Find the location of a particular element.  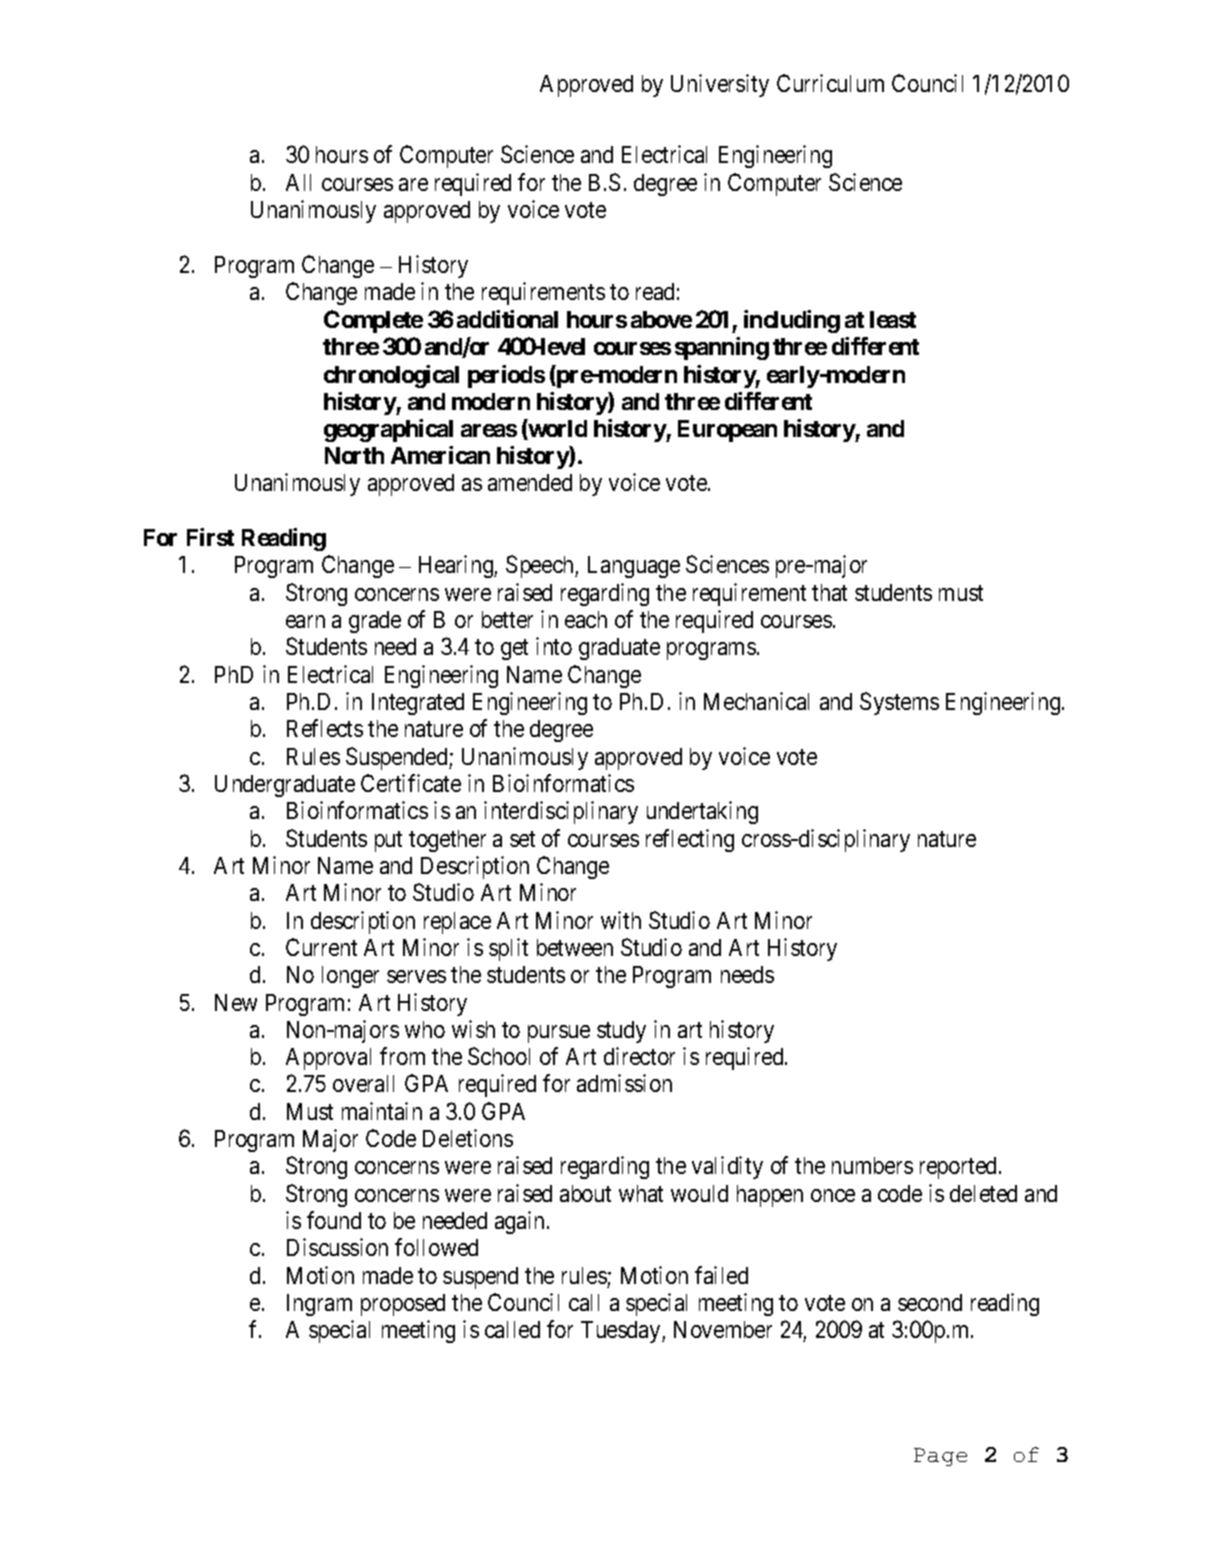

University is located at coordinates (720, 85).
